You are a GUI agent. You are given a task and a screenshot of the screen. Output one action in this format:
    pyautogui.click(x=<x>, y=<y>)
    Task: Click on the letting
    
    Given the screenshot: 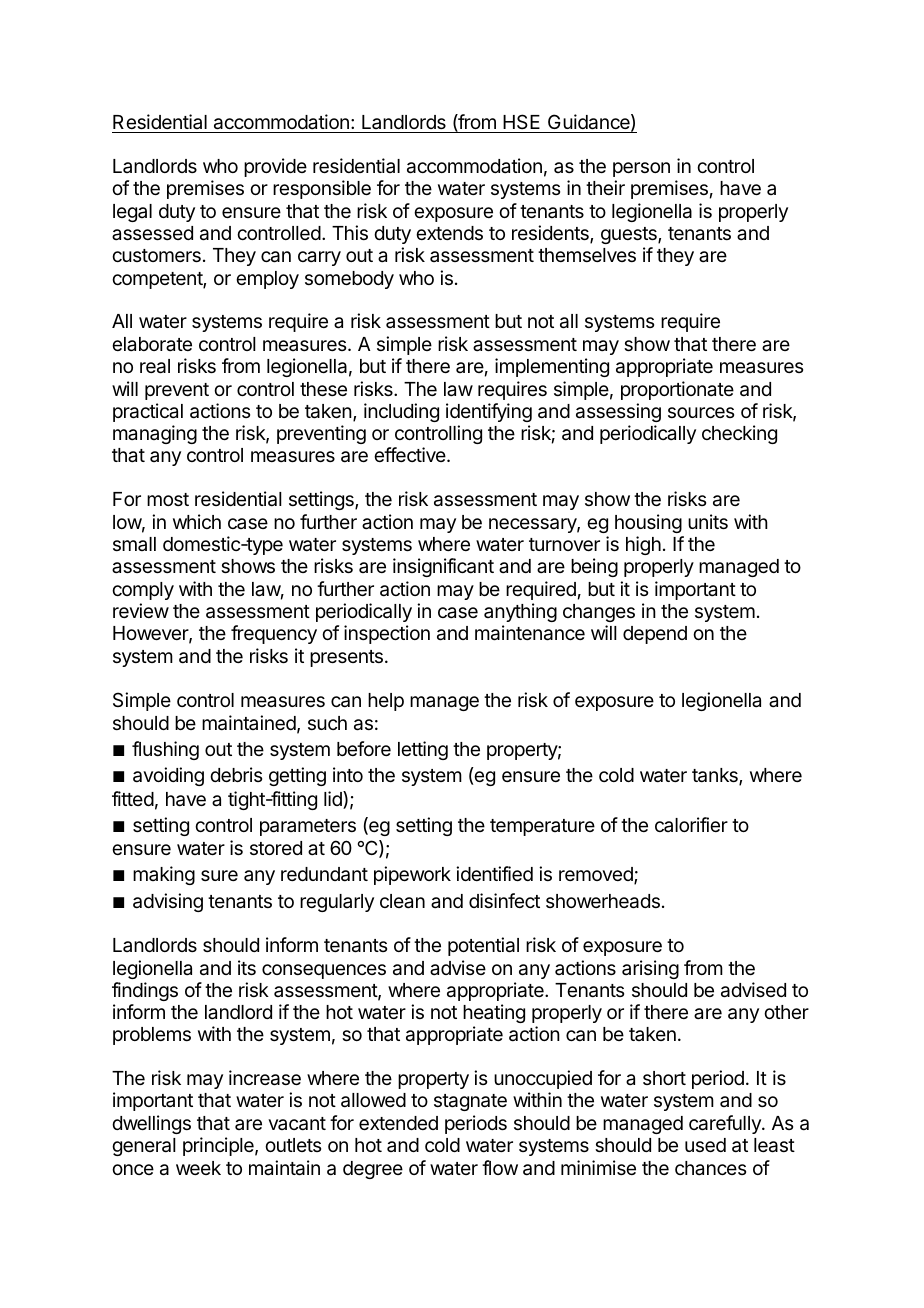 What is the action you would take?
    pyautogui.click(x=423, y=750)
